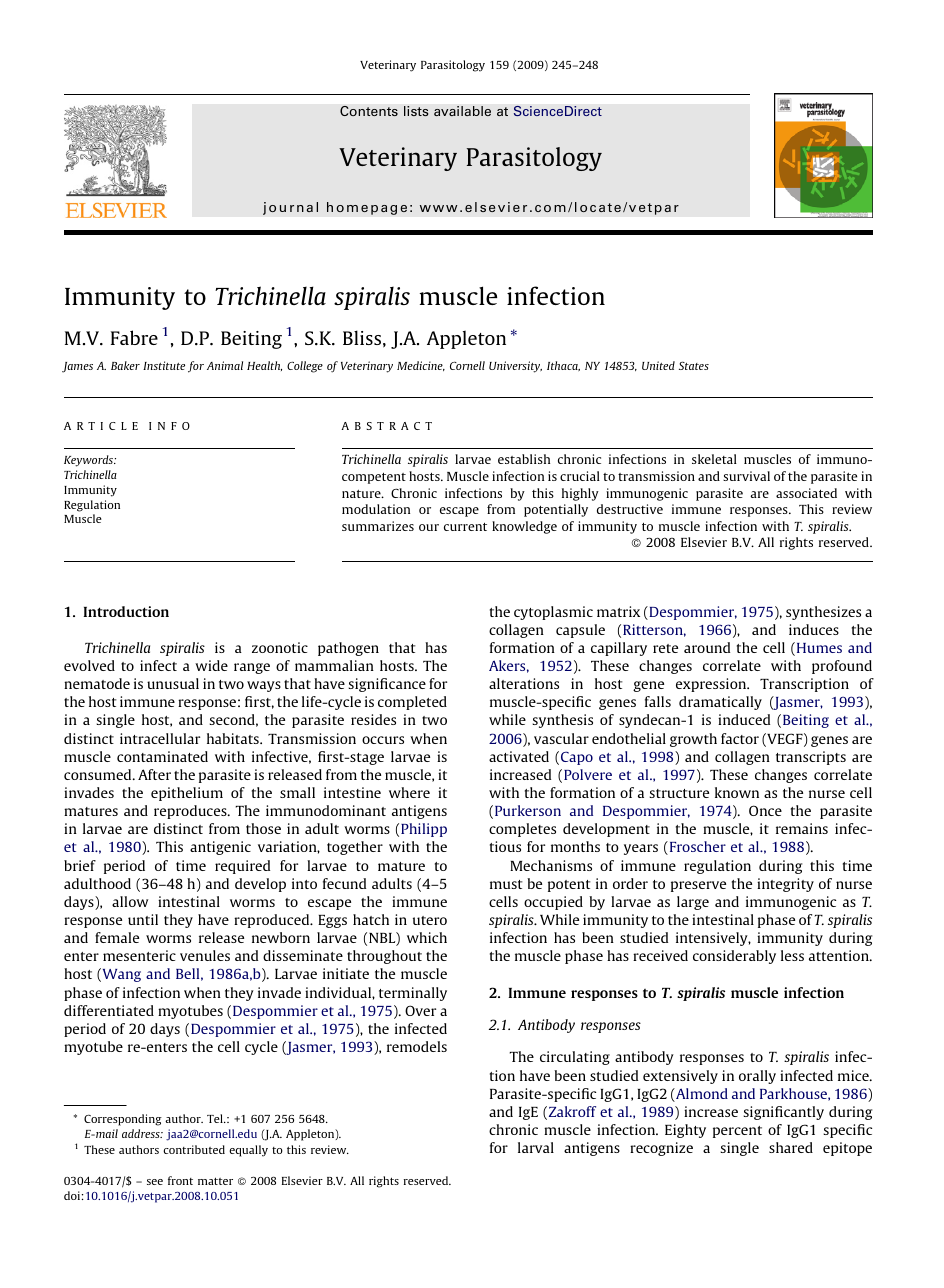 The width and height of the document is (944, 1288). Describe the element at coordinates (791, 1147) in the document. I see `shared` at that location.
